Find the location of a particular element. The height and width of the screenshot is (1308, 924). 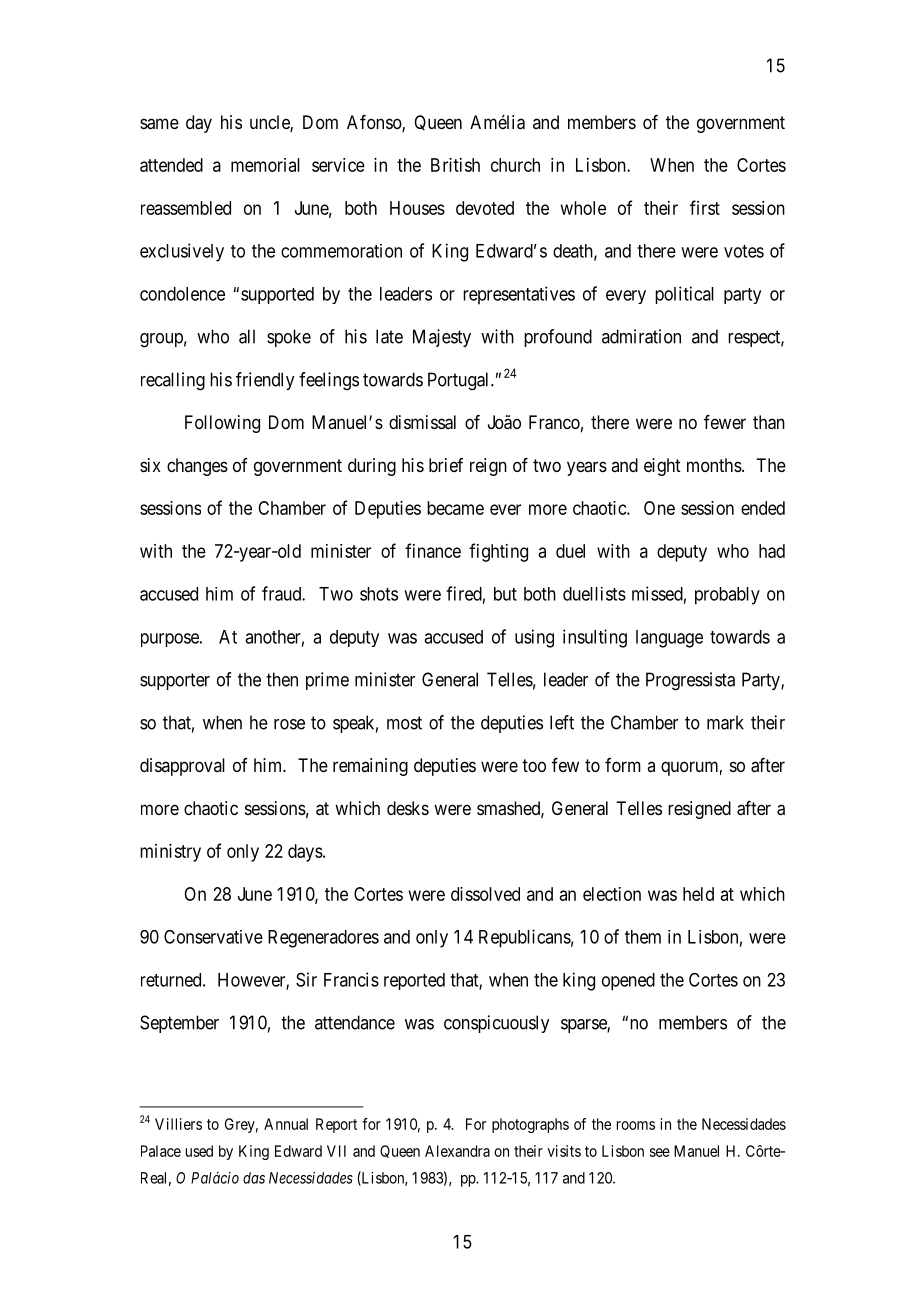

months is located at coordinates (714, 465).
